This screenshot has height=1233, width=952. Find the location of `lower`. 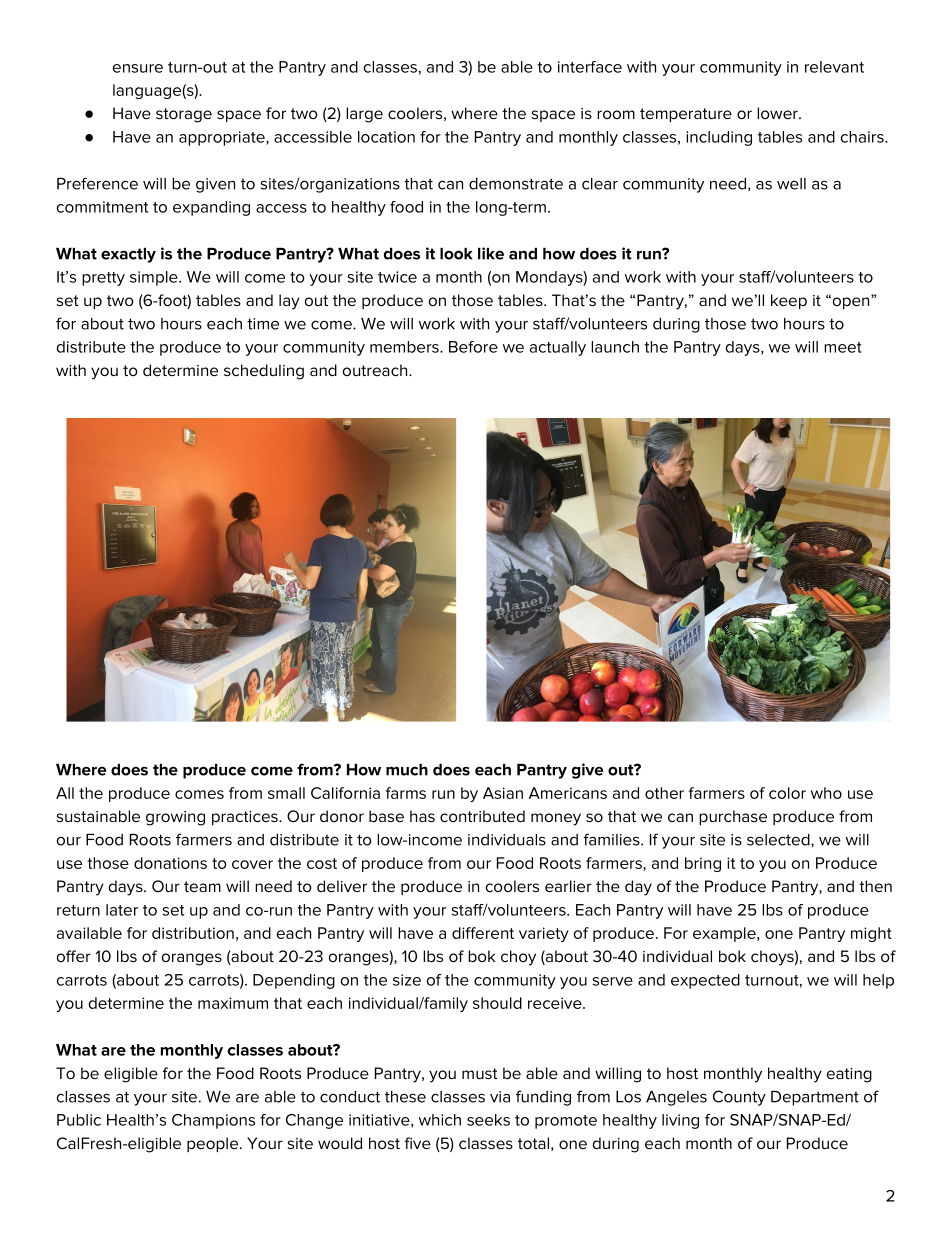

lower is located at coordinates (778, 113).
